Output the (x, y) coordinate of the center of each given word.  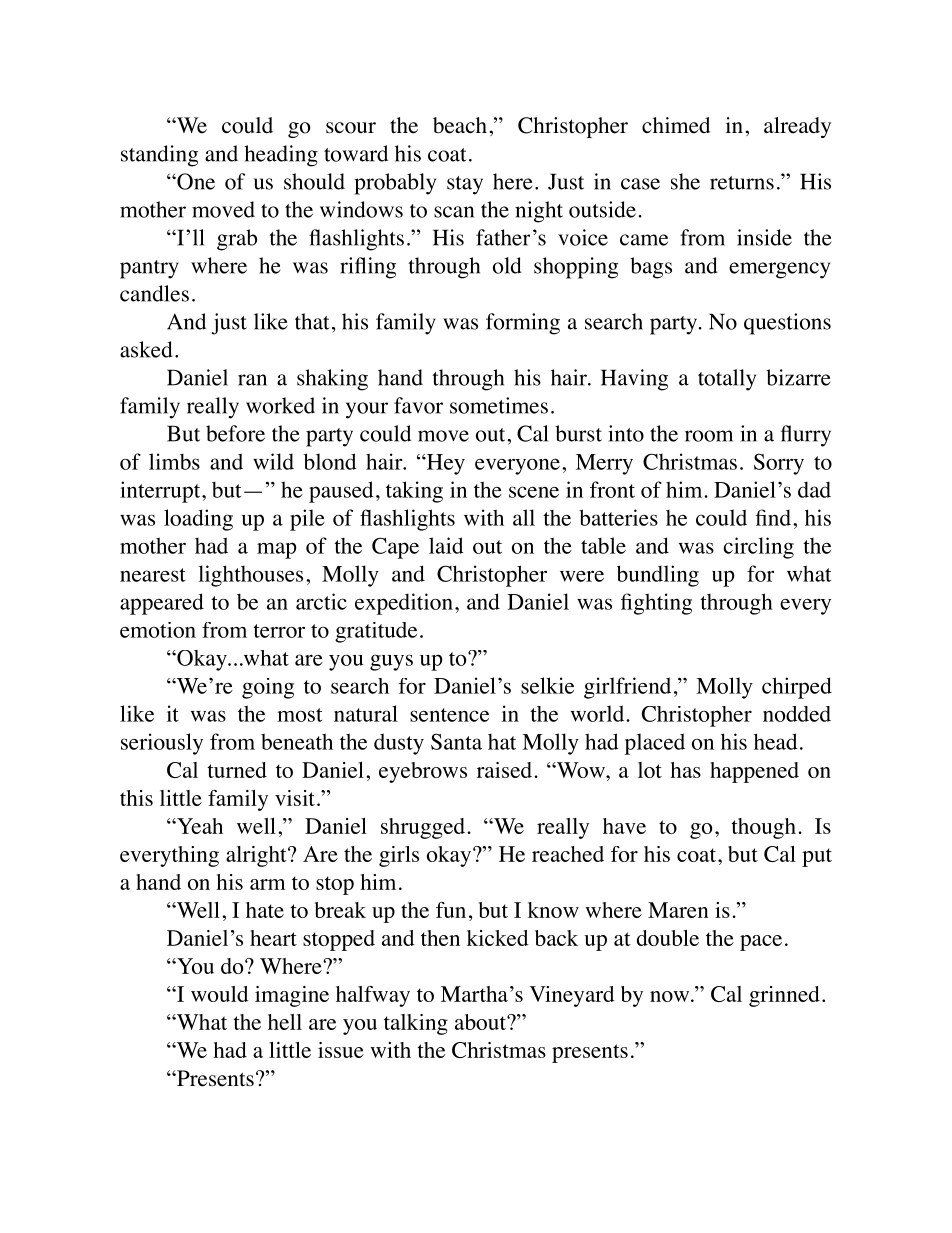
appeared (162, 604)
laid (446, 545)
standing (159, 156)
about (481, 1022)
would (220, 994)
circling (758, 548)
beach (460, 125)
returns (742, 183)
